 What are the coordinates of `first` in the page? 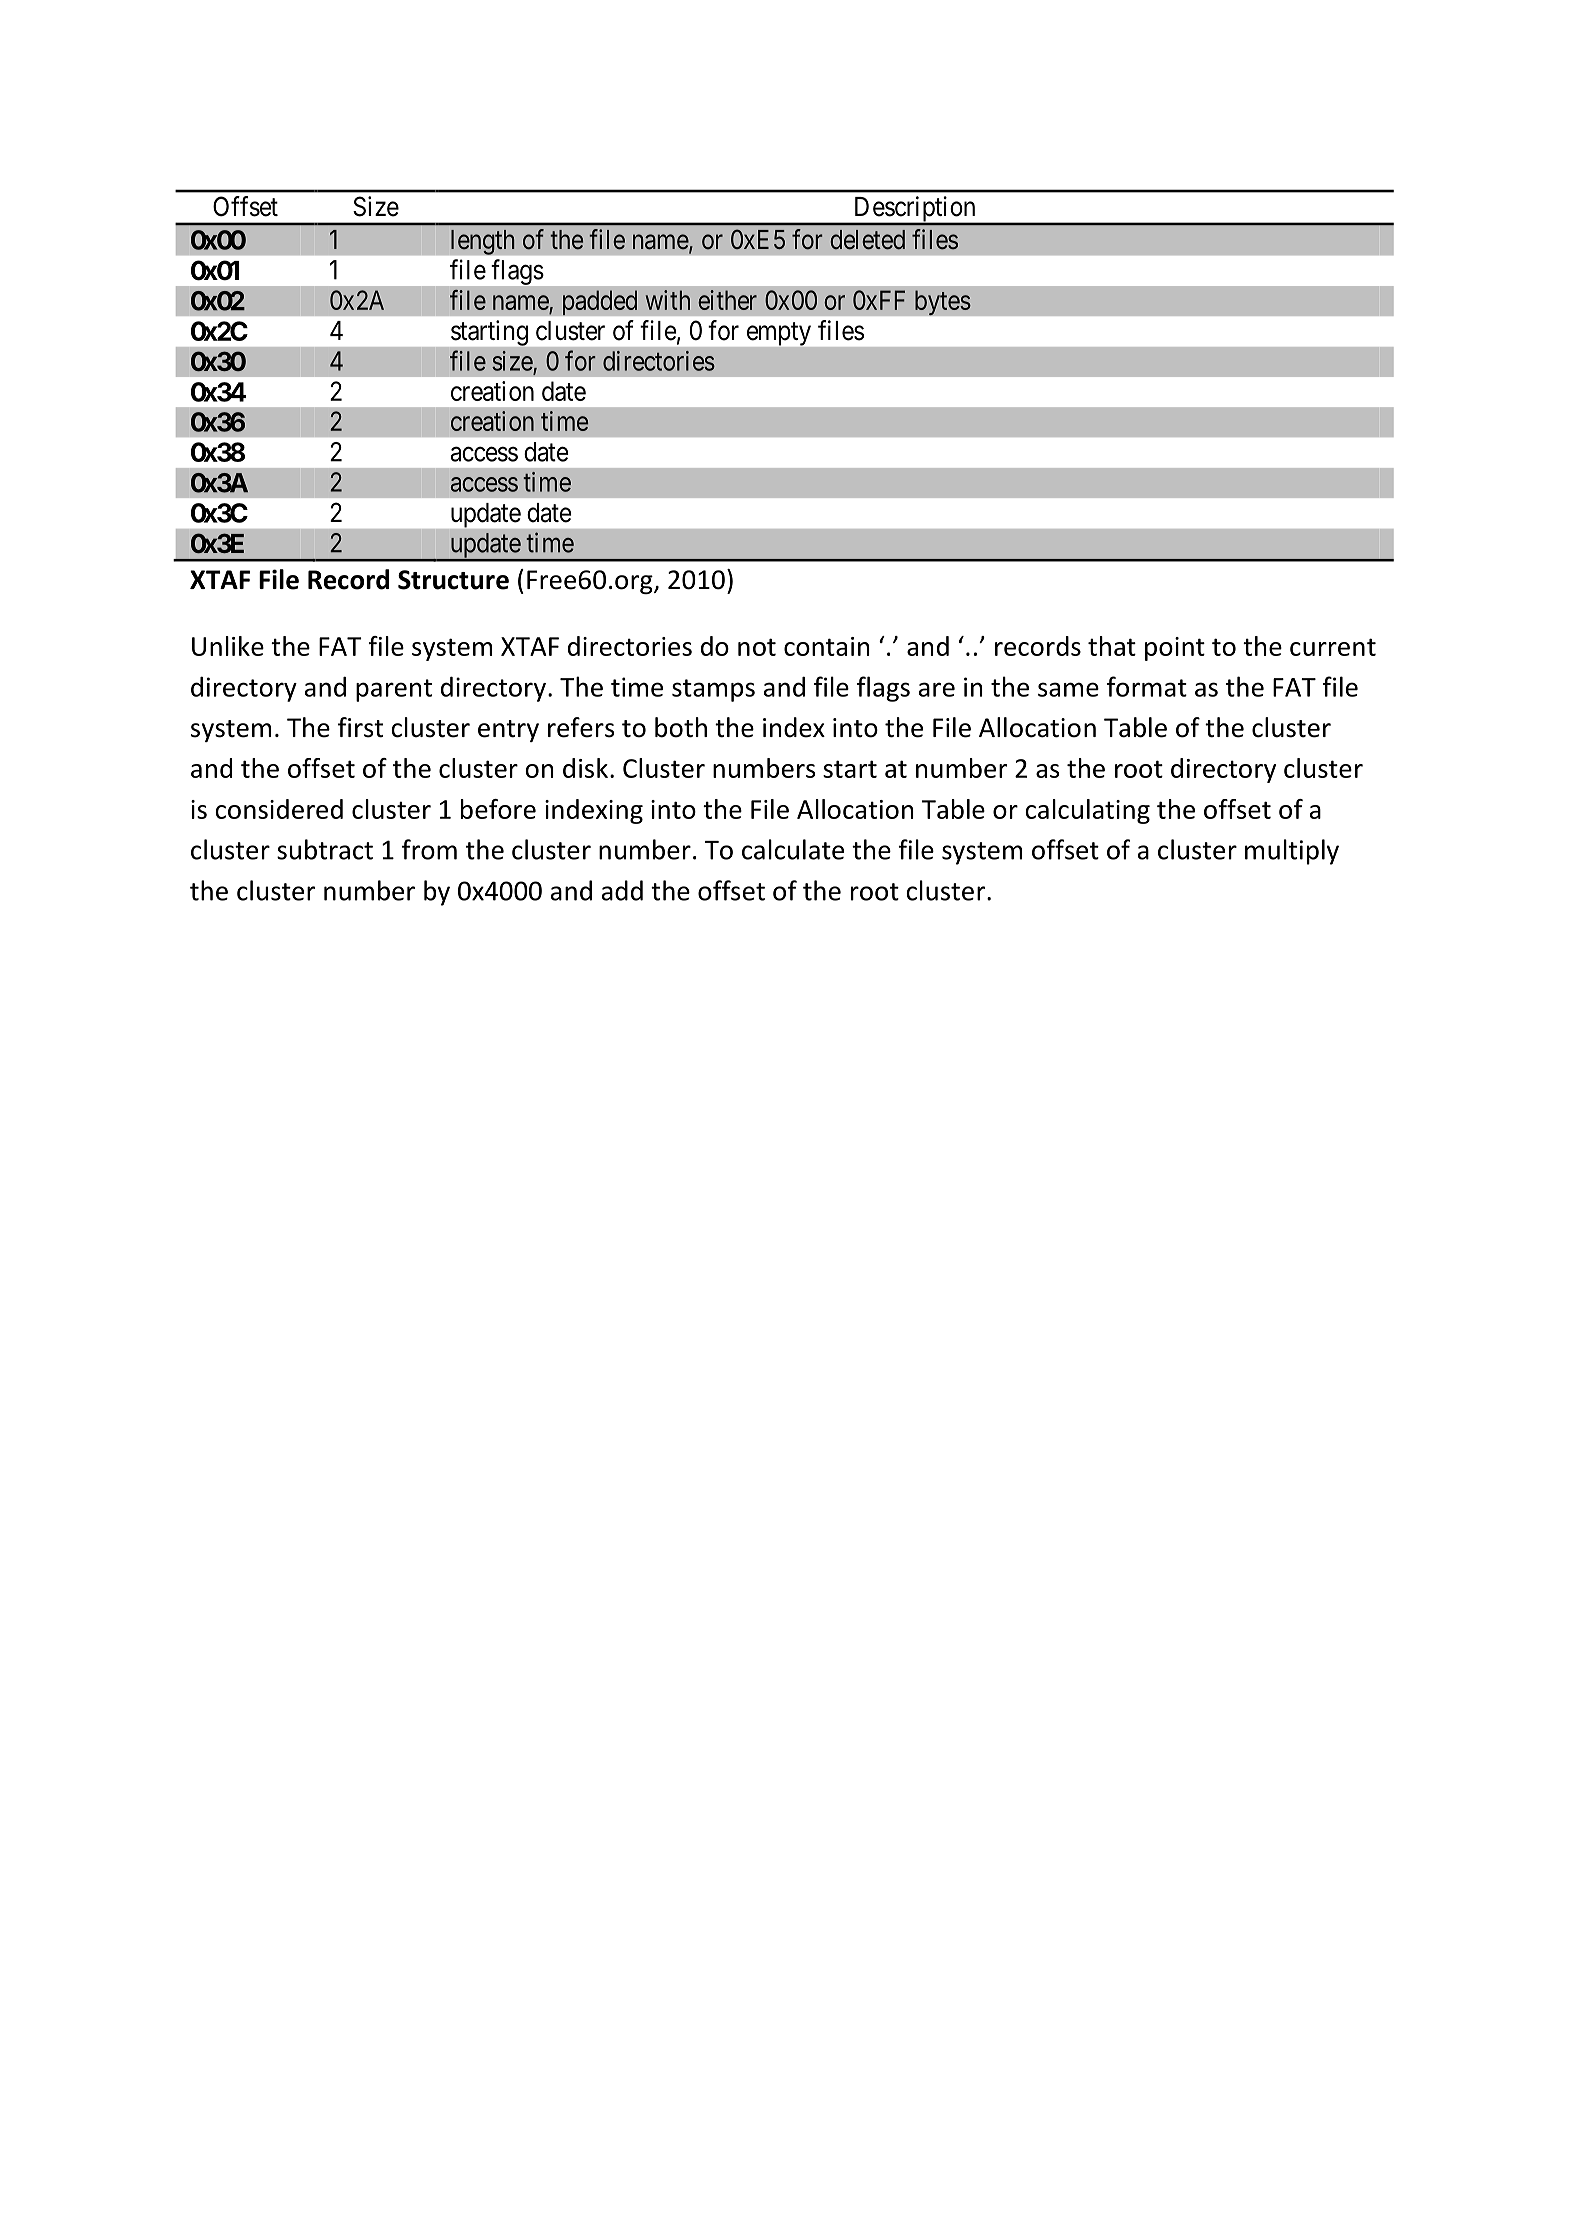 It's located at (360, 727).
